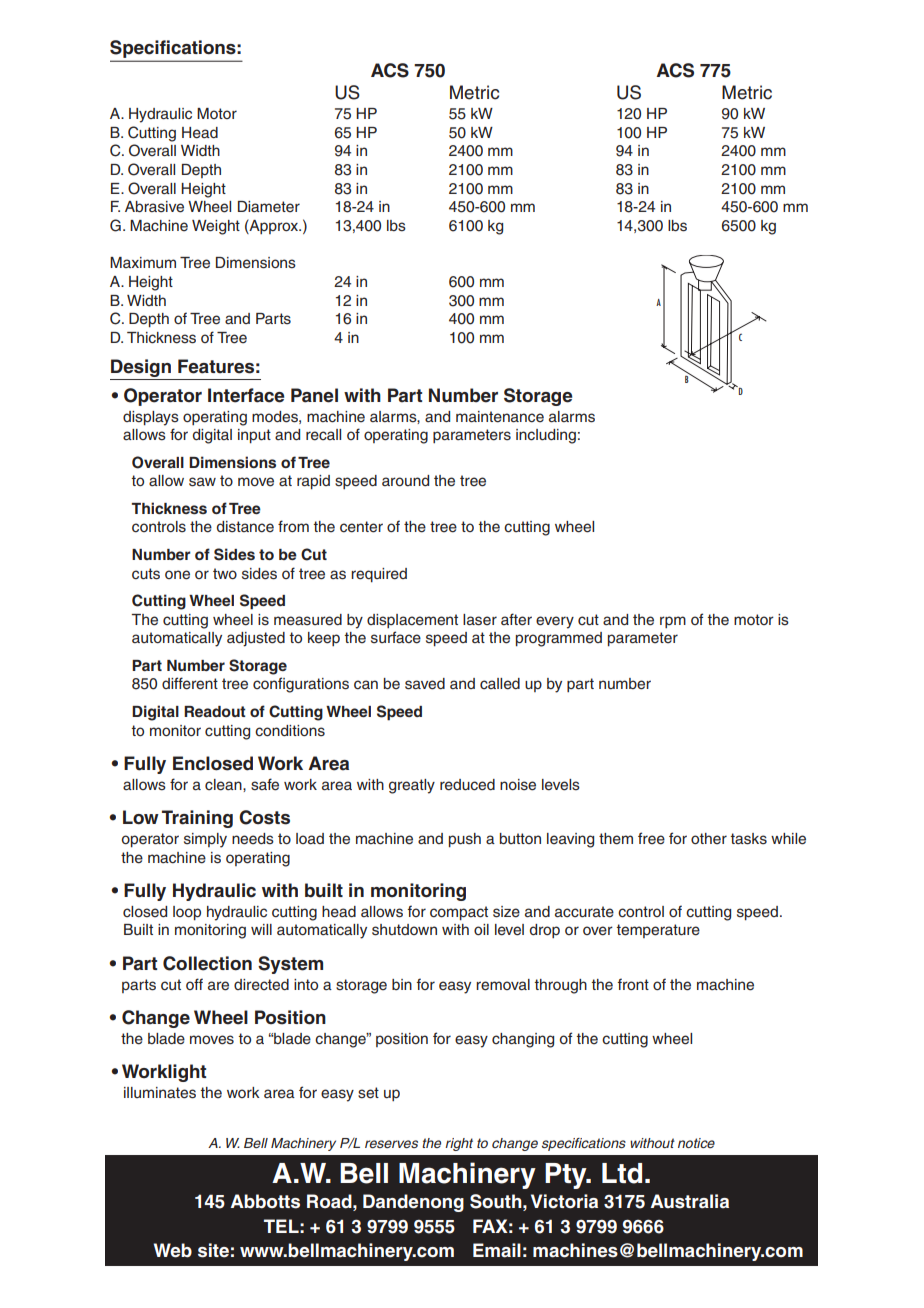 This screenshot has height=1308, width=924. I want to click on maintenance, so click(500, 417).
